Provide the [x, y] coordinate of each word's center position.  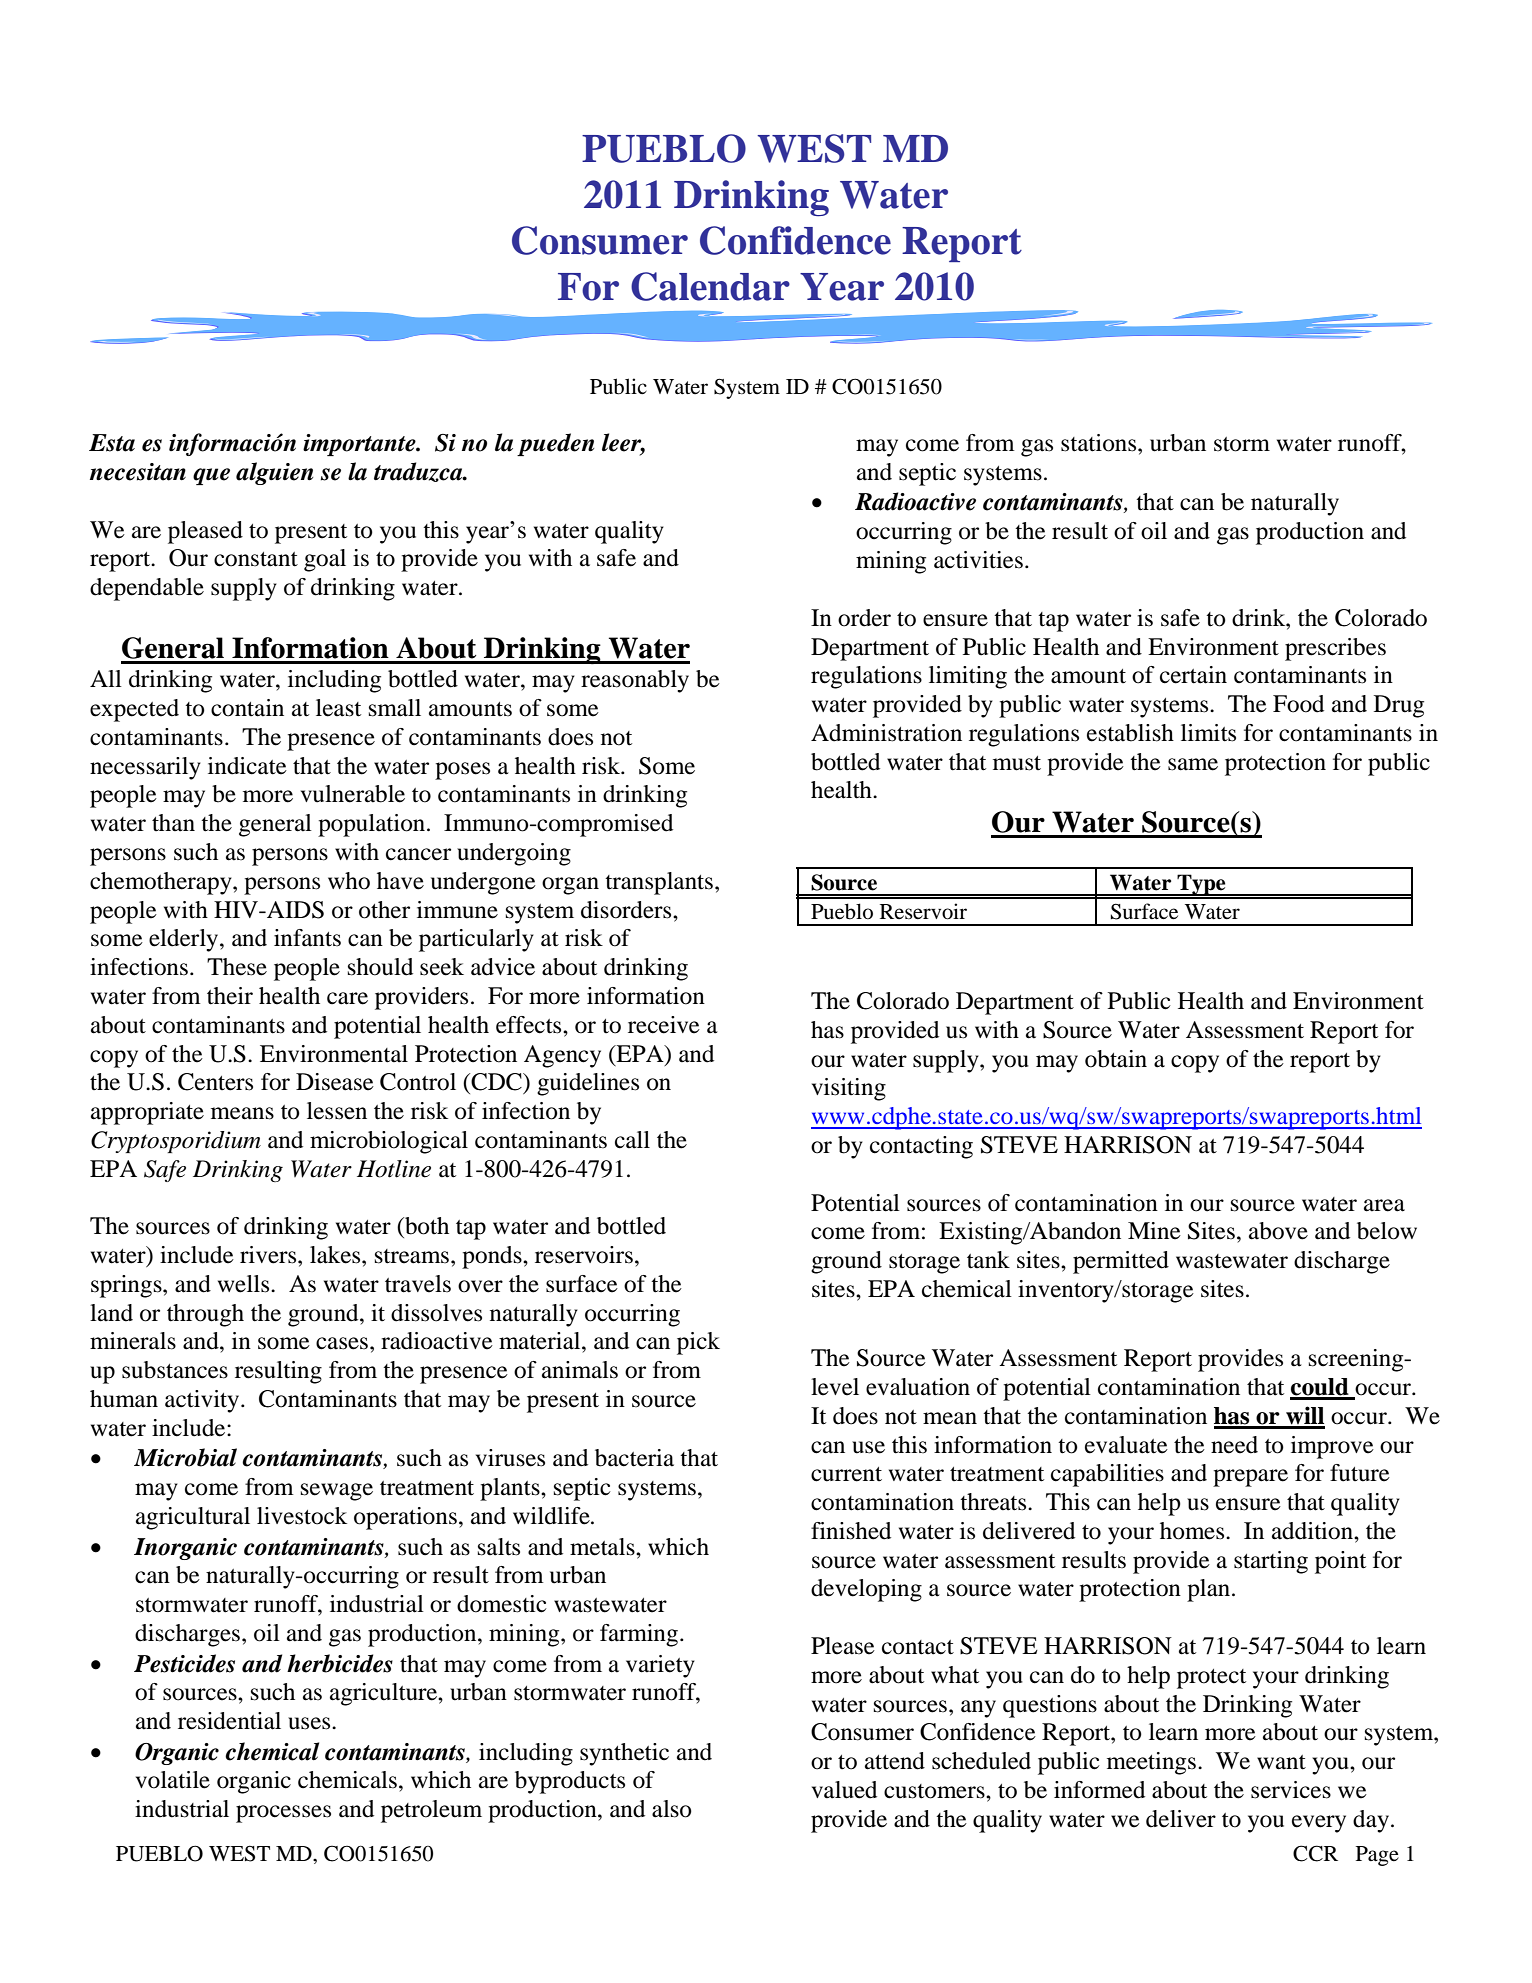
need [1234, 1445]
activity [203, 1401]
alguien [274, 473]
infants [307, 938]
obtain [1116, 1059]
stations [1100, 443]
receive [664, 1025]
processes [283, 1814]
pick [698, 1343]
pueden [555, 444]
